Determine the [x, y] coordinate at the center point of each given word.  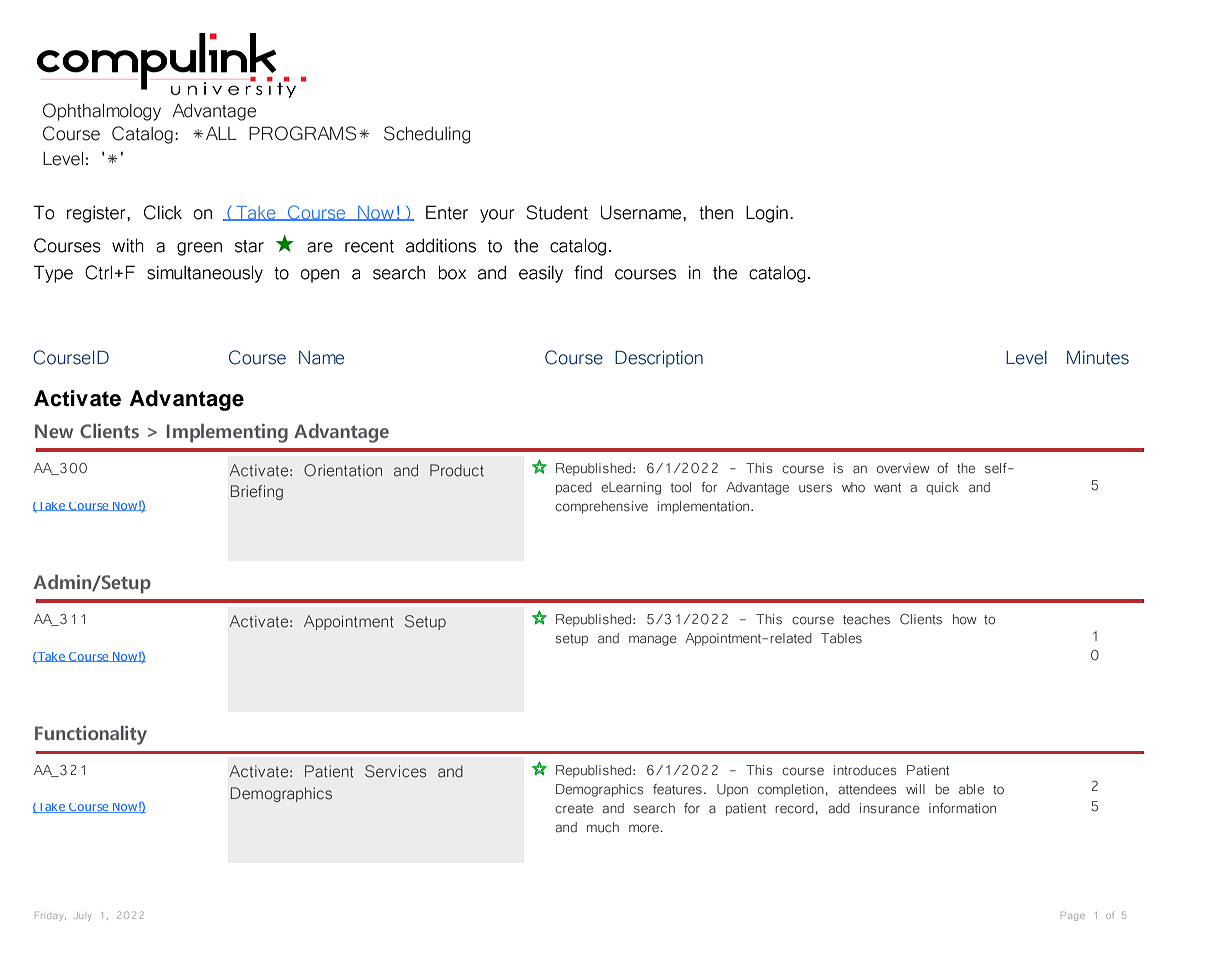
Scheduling [427, 135]
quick [942, 488]
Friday [50, 917]
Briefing [257, 492]
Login [767, 214]
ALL [221, 133]
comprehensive [601, 507]
